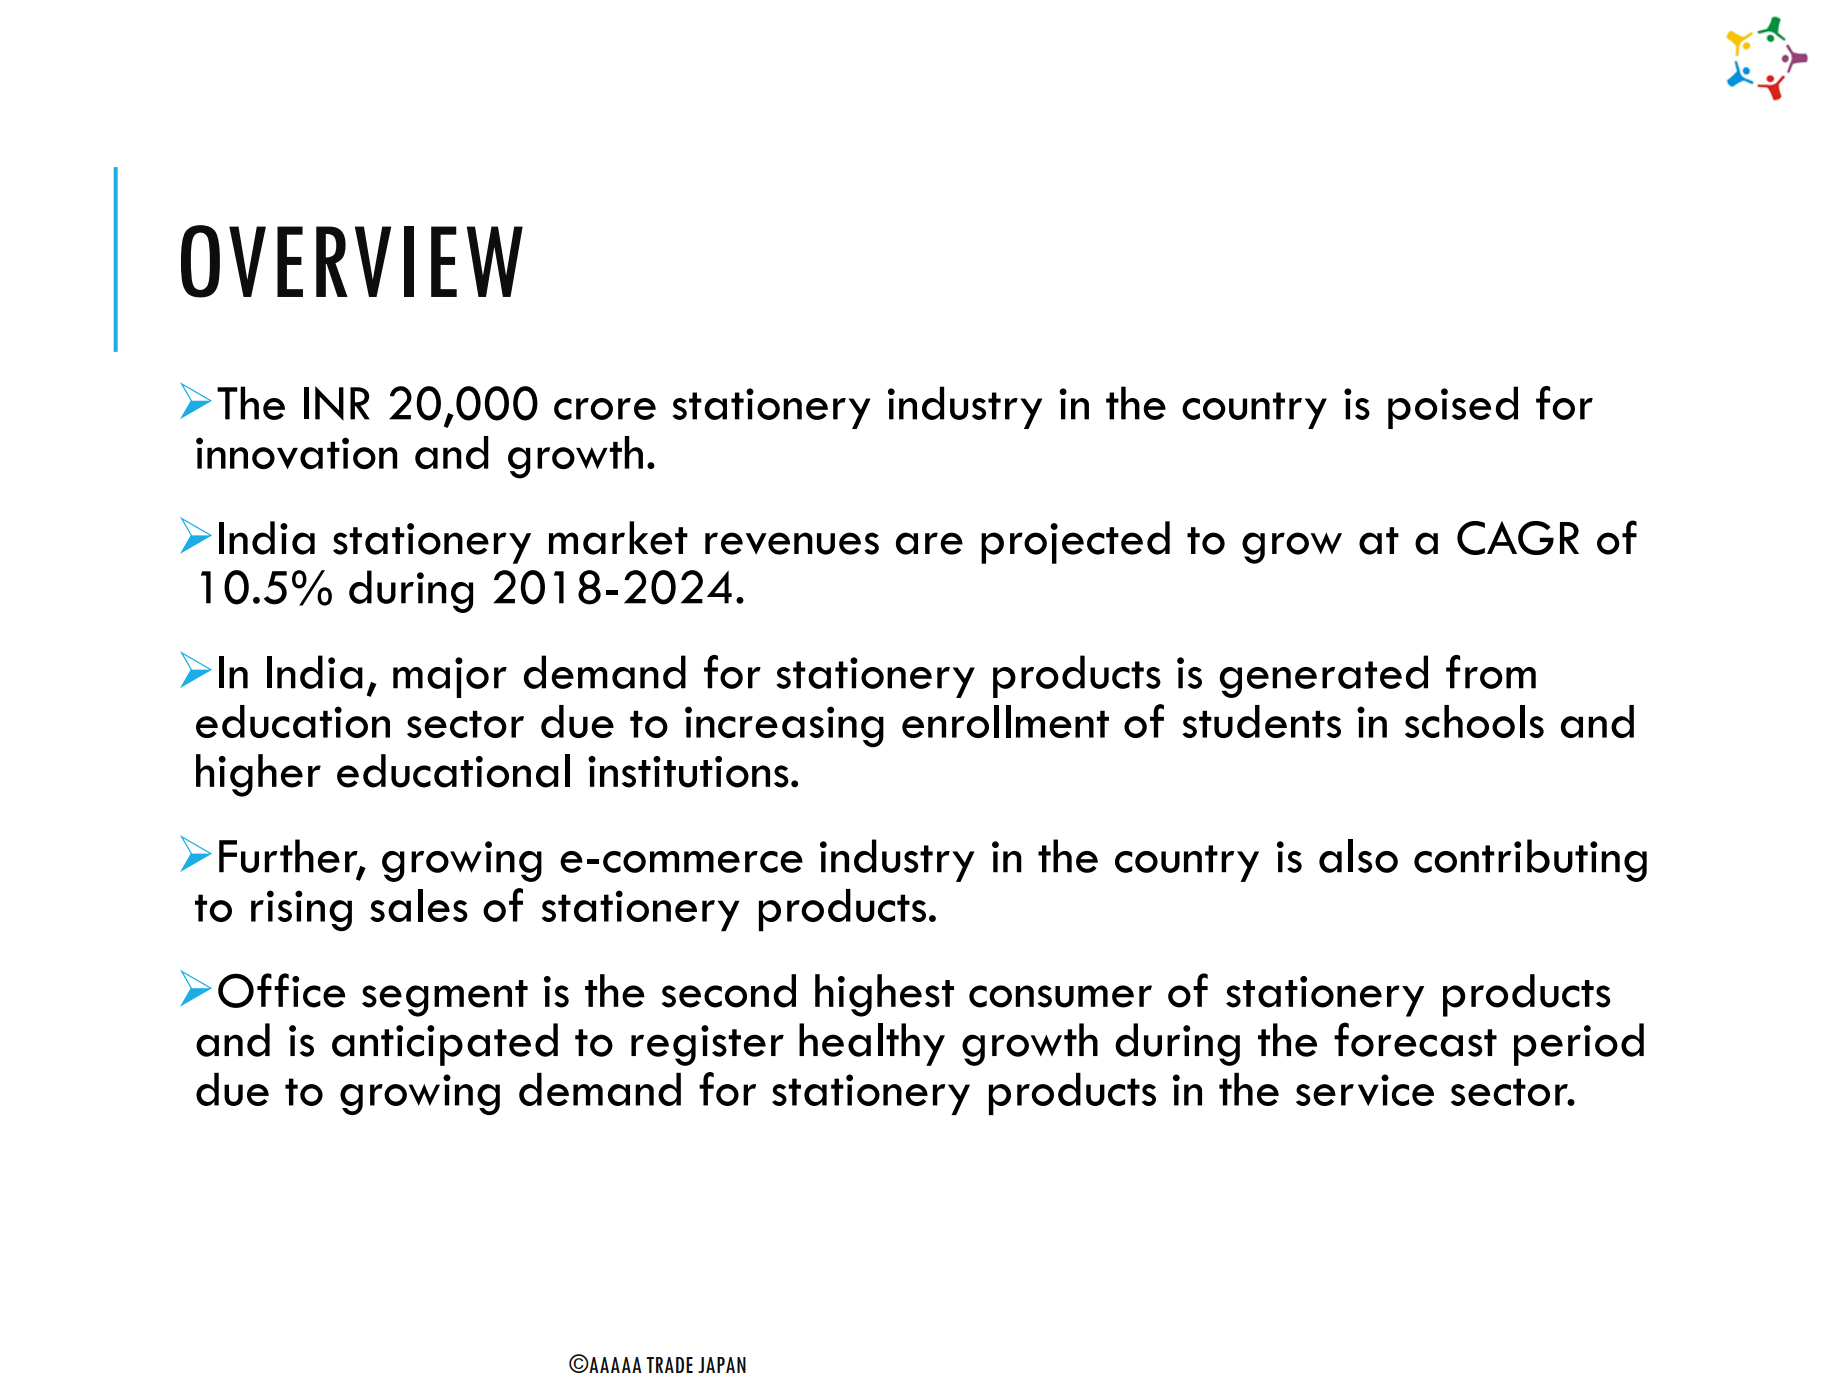 Image resolution: width=1848 pixels, height=1386 pixels. What do you see at coordinates (618, 538) in the document?
I see `market` at bounding box center [618, 538].
